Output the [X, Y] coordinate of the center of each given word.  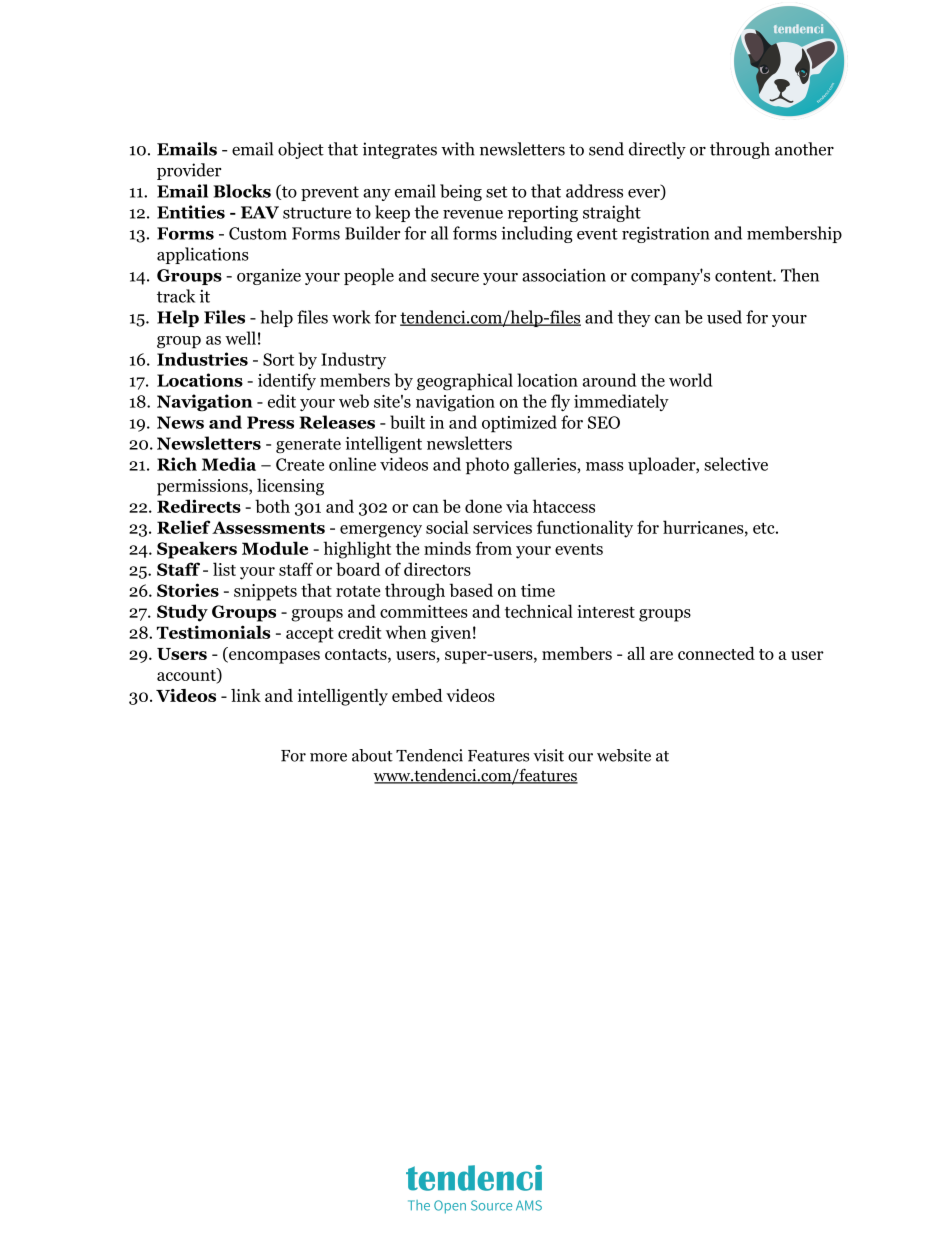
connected [716, 653]
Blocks [242, 191]
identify [287, 381]
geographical [465, 382]
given [451, 634]
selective [736, 464]
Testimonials [213, 632]
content [744, 276]
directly [657, 150]
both [272, 506]
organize [269, 276]
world [690, 380]
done [483, 506]
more [328, 757]
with [458, 149]
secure [455, 277]
